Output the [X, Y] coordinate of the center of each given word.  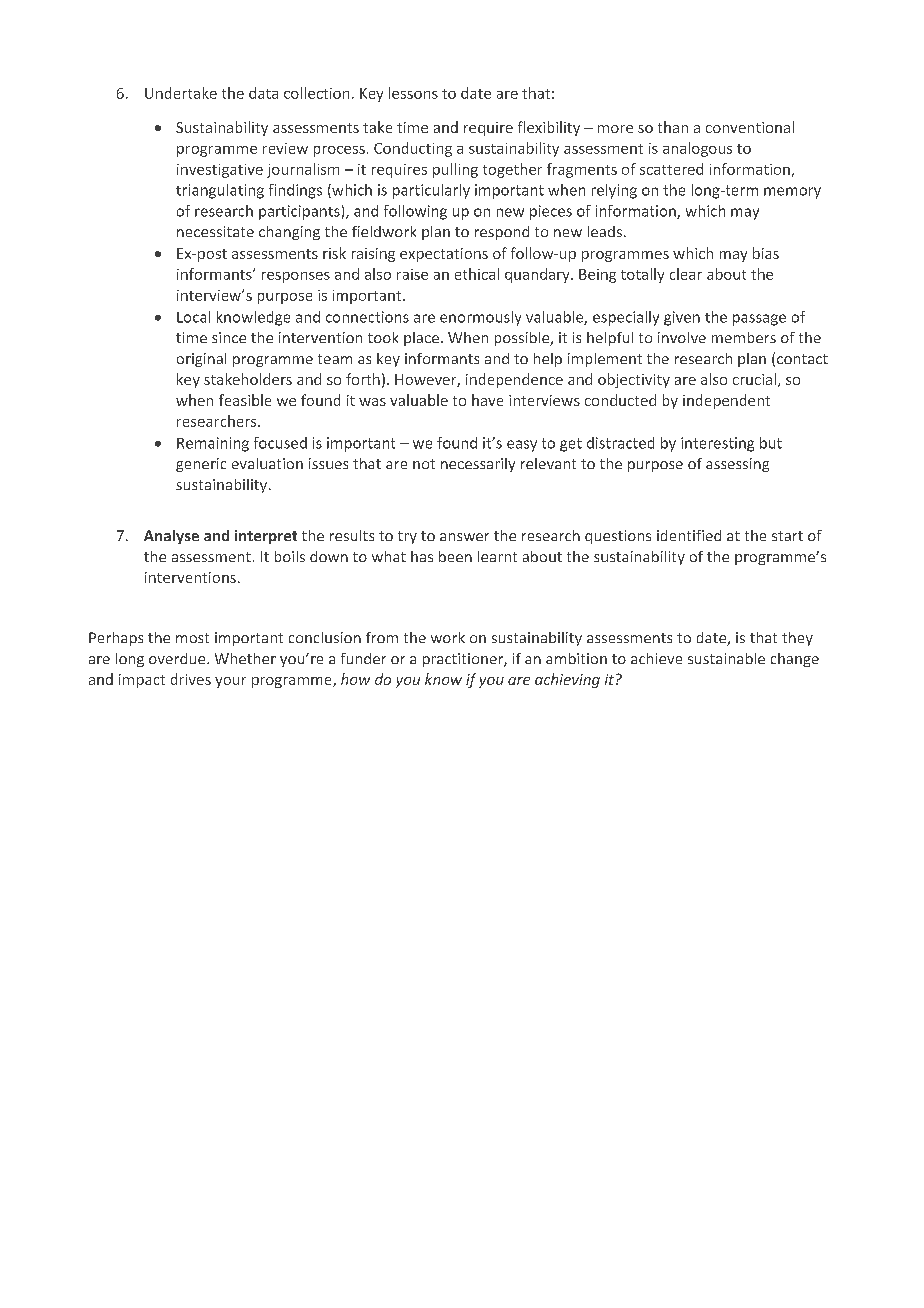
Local [193, 317]
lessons [413, 93]
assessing [737, 465]
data [263, 93]
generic [201, 465]
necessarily [478, 465]
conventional [750, 127]
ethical [477, 274]
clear [686, 274]
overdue [178, 658]
